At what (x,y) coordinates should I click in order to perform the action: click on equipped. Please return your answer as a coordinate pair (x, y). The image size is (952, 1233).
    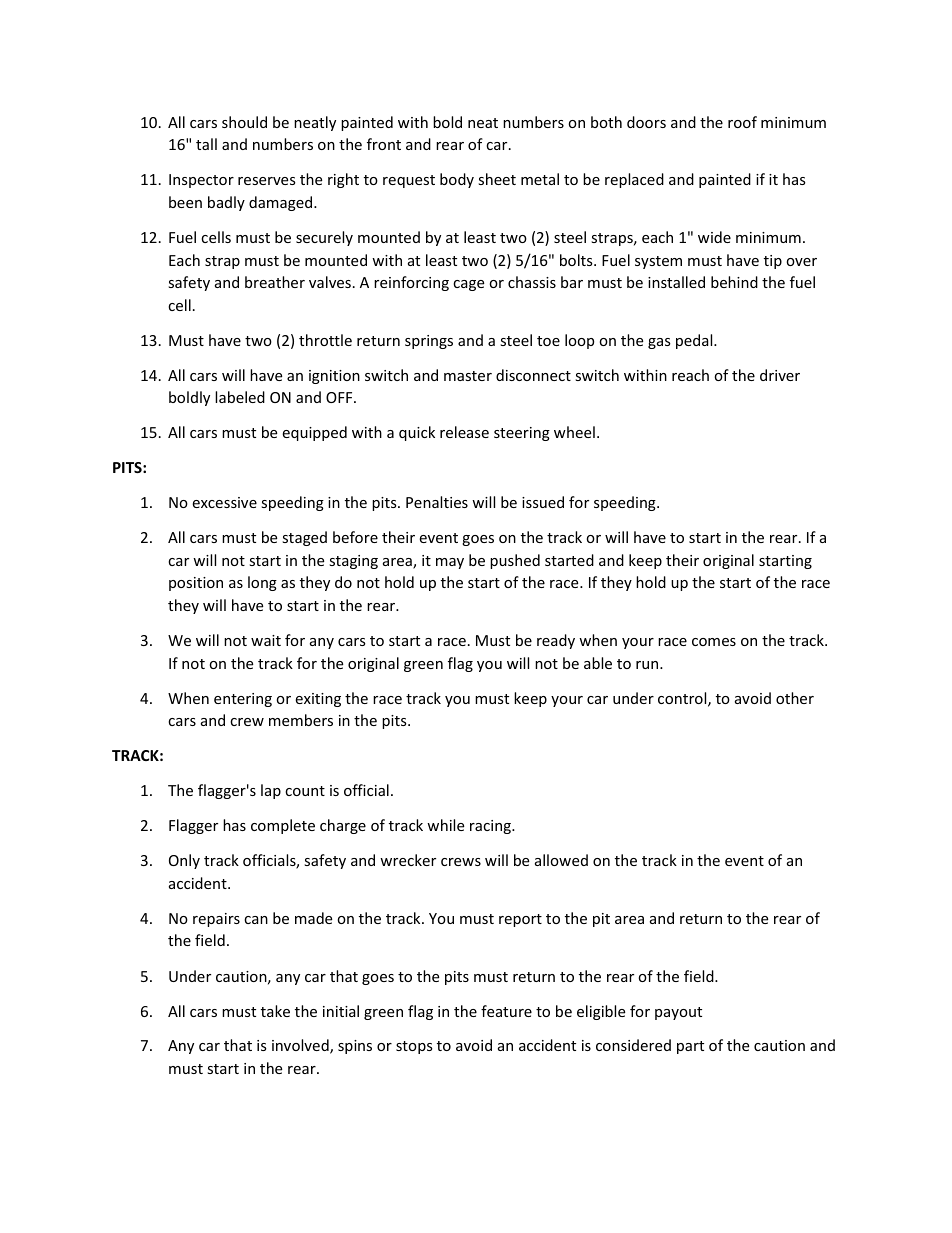
    Looking at the image, I should click on (314, 433).
